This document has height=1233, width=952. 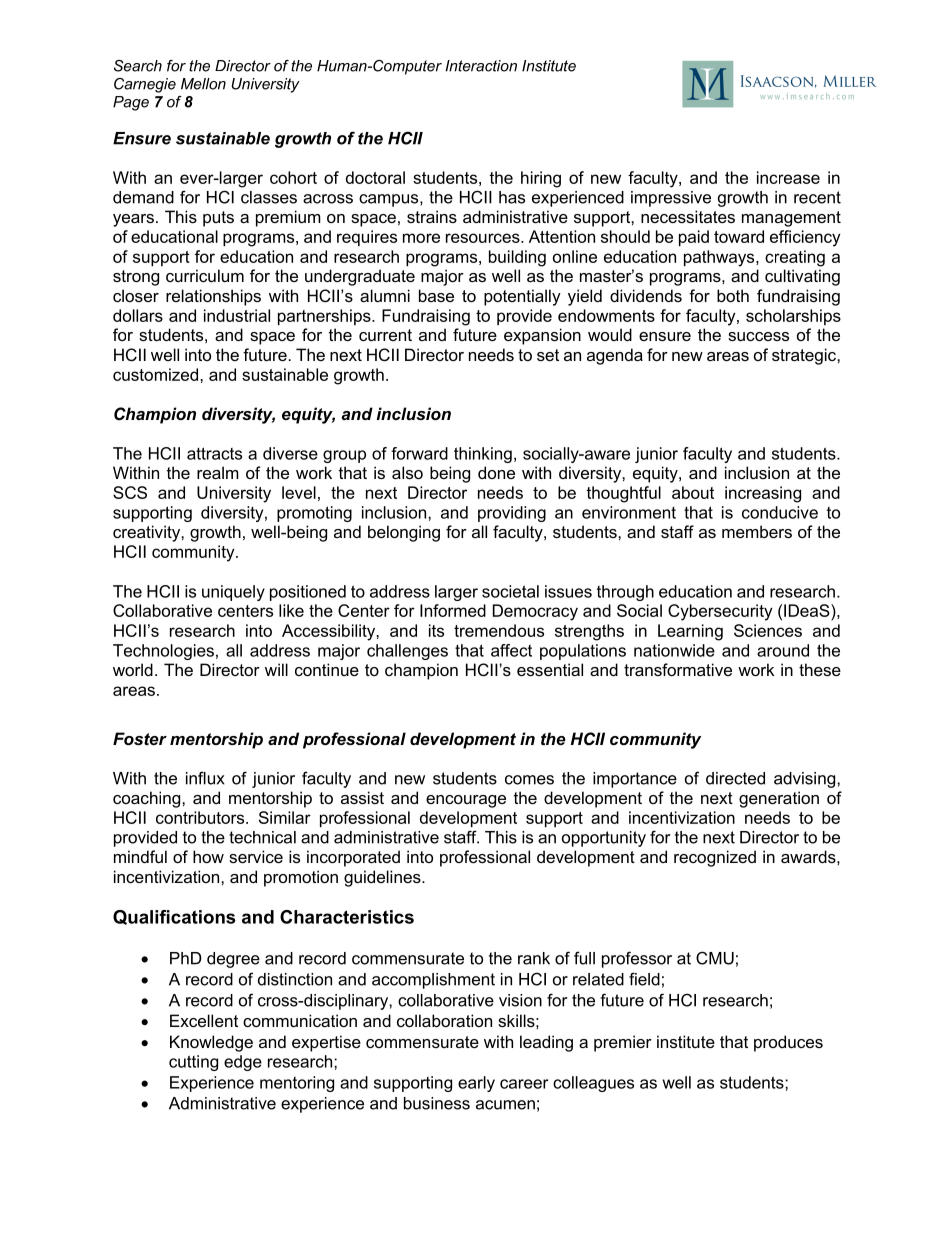 I want to click on attracts, so click(x=214, y=453).
